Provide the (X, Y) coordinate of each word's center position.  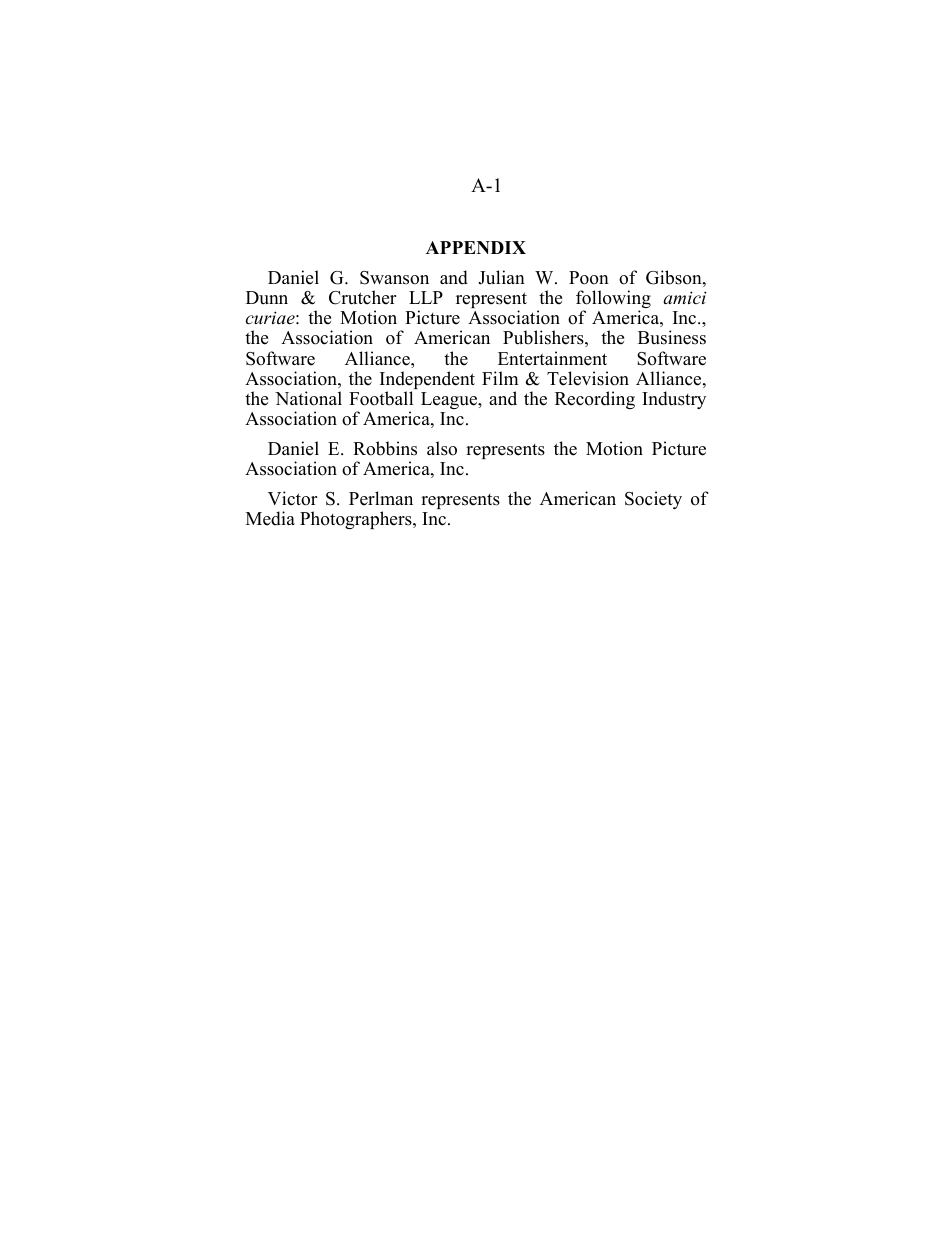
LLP (426, 297)
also (442, 448)
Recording (595, 400)
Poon (589, 278)
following (613, 300)
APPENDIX (476, 247)
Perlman (381, 498)
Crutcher (362, 297)
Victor (292, 498)
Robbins (385, 448)
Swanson (394, 278)
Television (588, 378)
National (308, 398)
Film (500, 378)
